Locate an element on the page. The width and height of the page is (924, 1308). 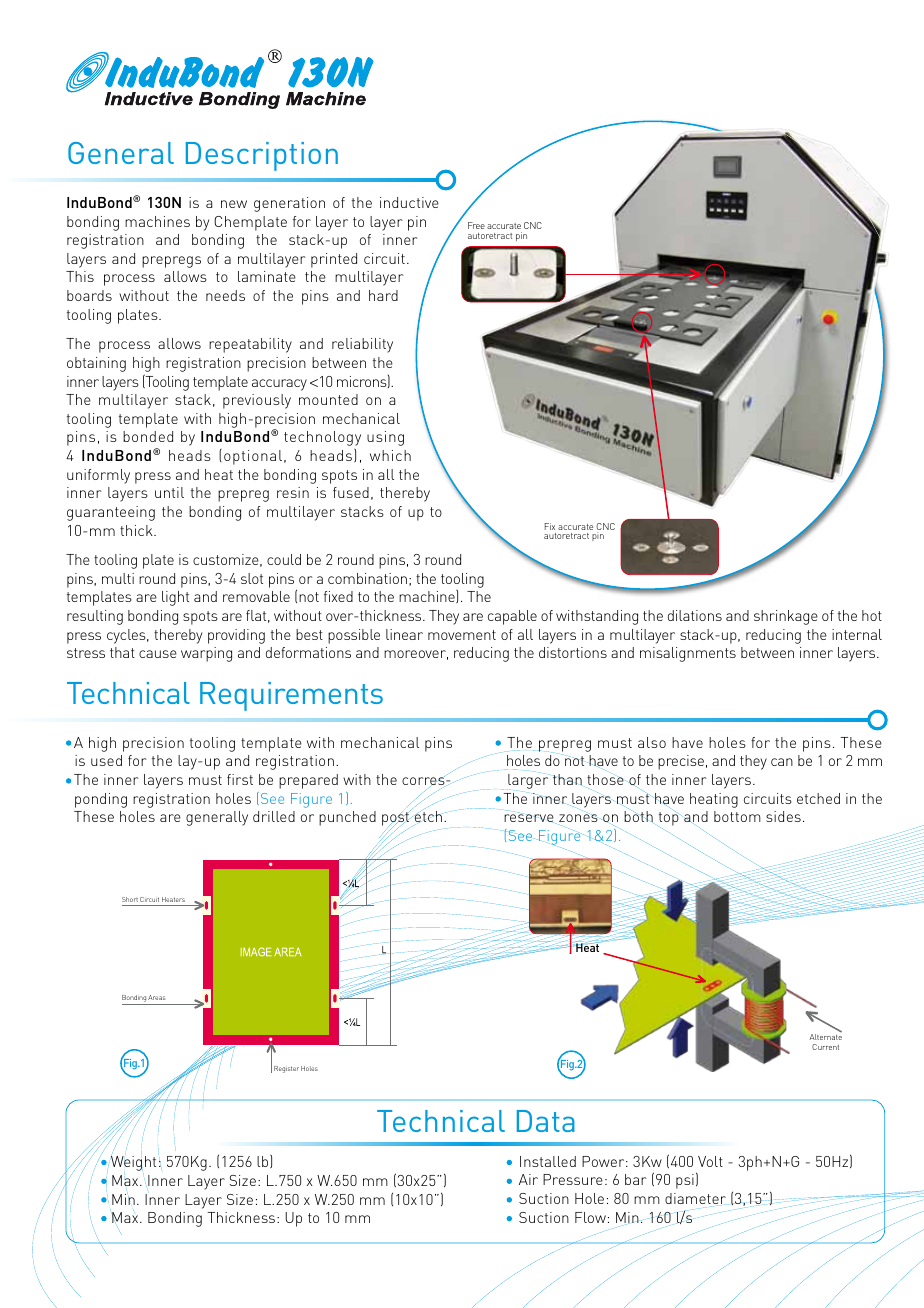
new is located at coordinates (234, 204).
